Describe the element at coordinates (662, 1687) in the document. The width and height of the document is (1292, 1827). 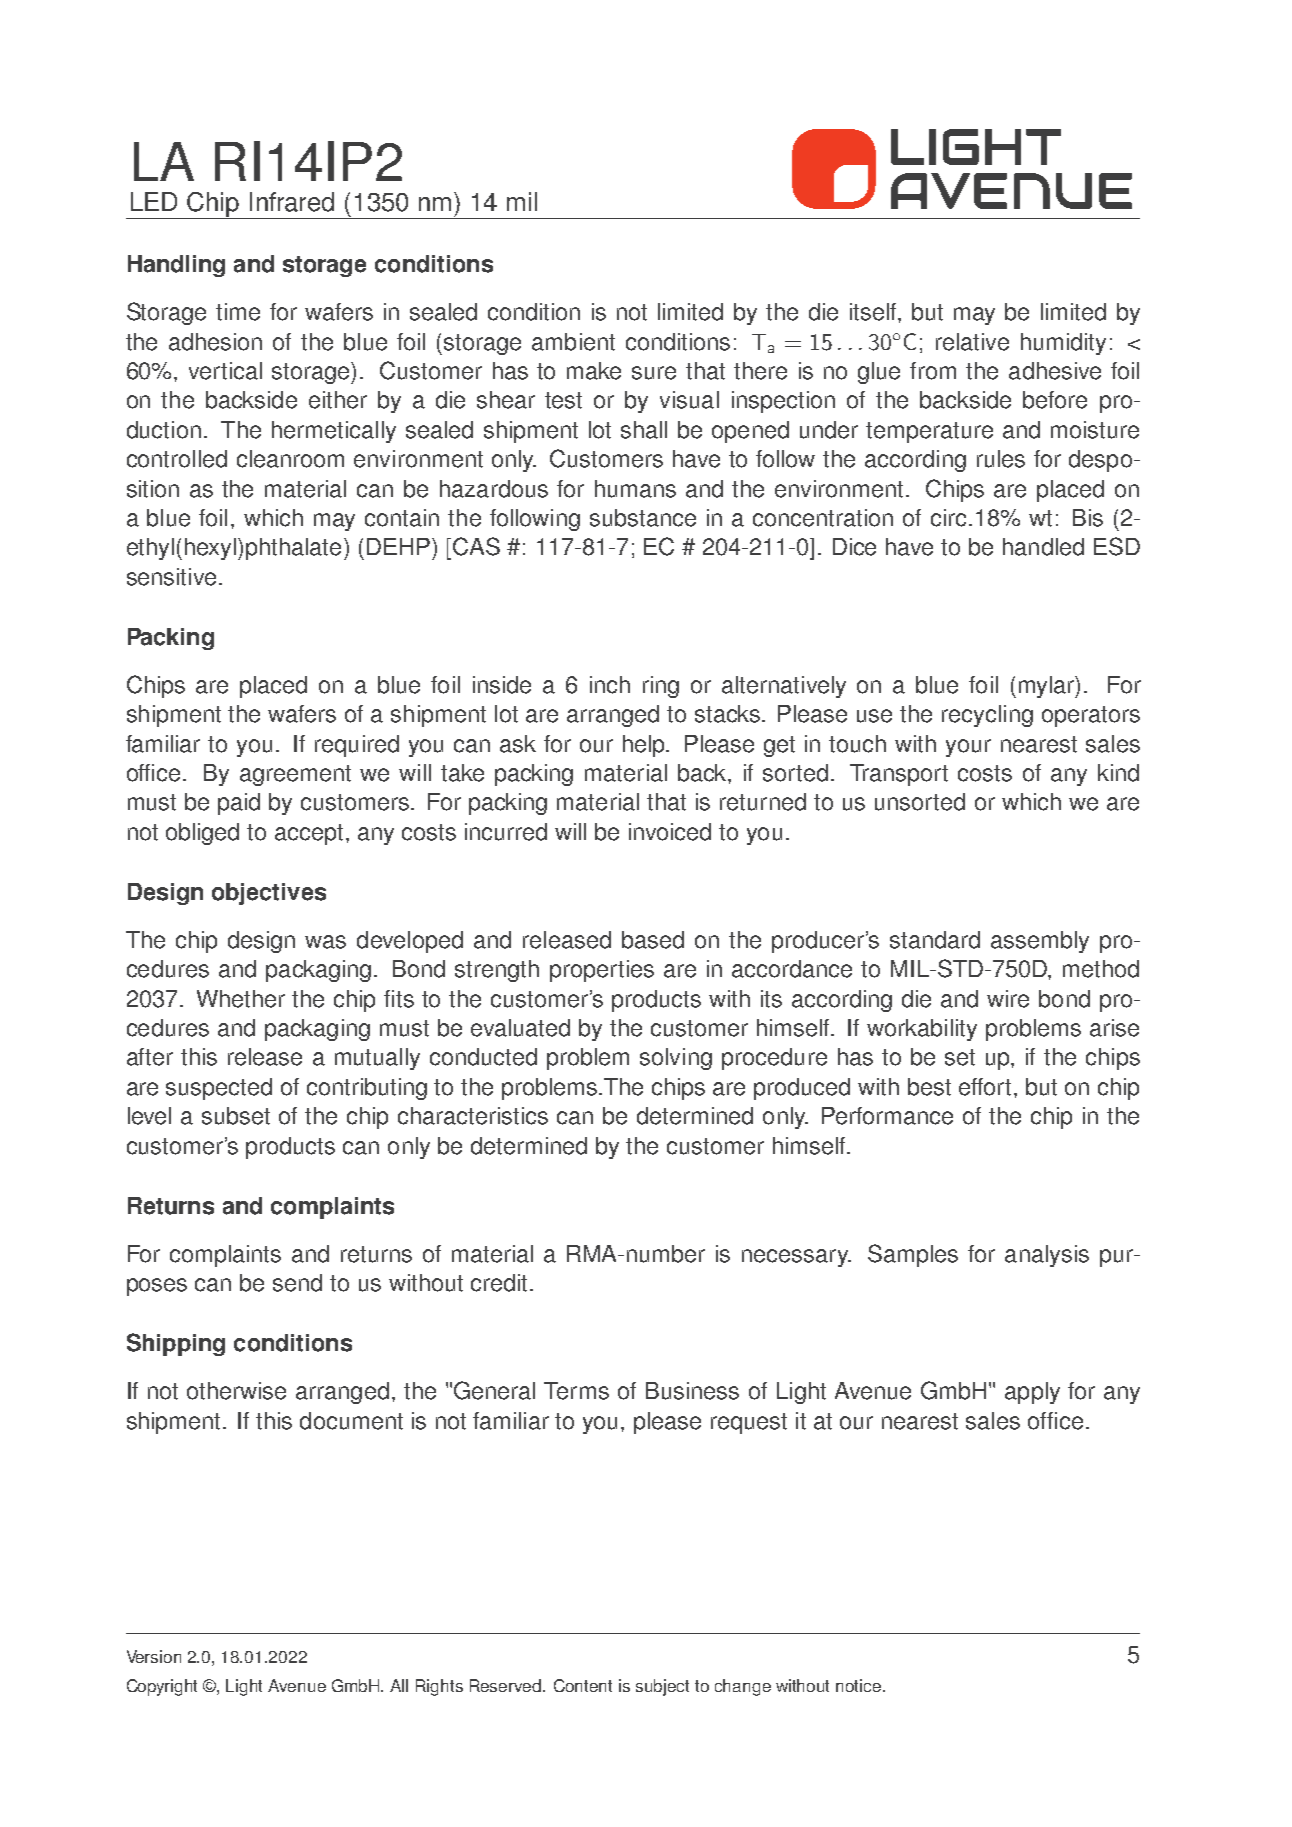
I see `subject` at that location.
